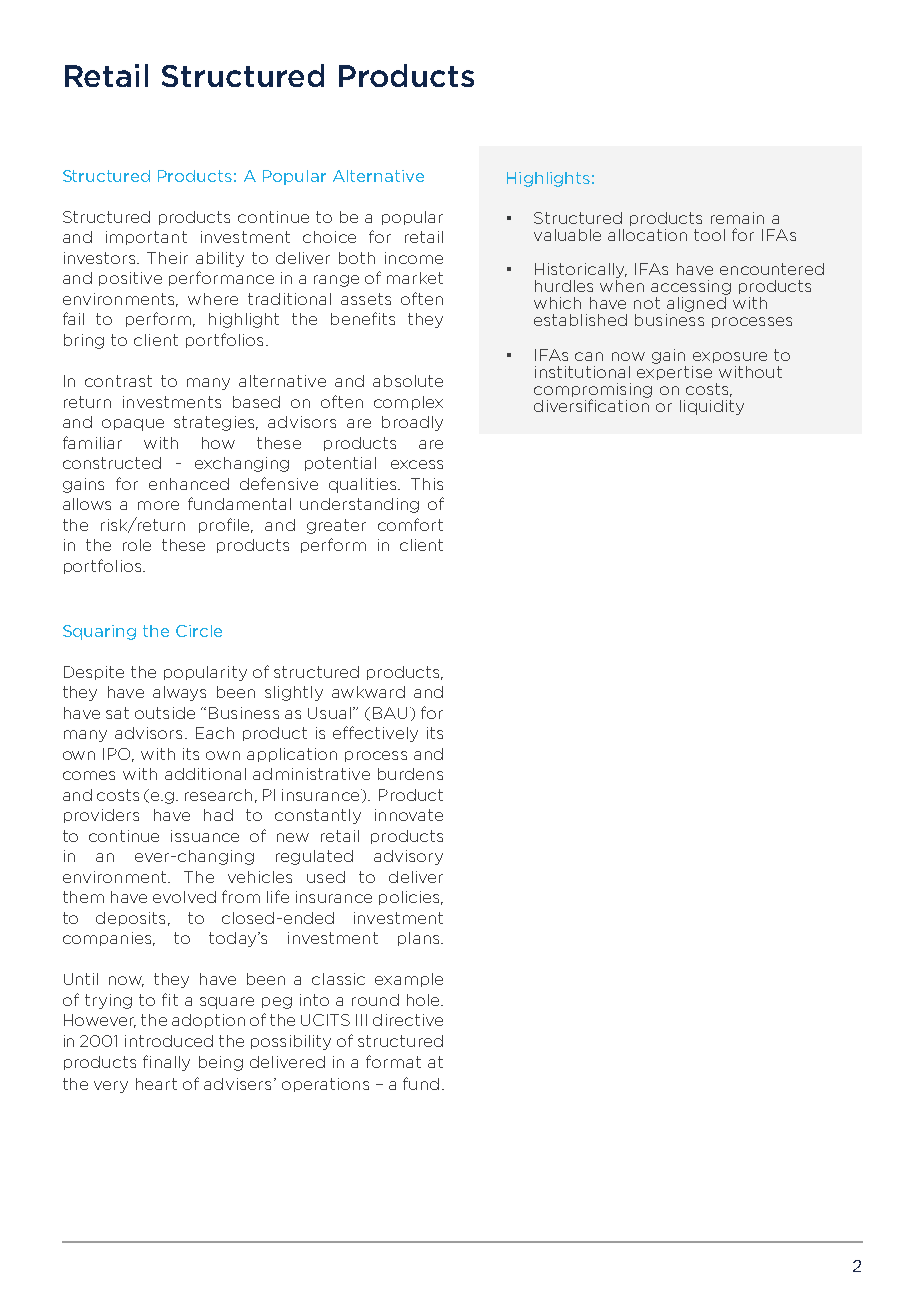 The height and width of the image is (1308, 924). I want to click on income, so click(414, 258).
